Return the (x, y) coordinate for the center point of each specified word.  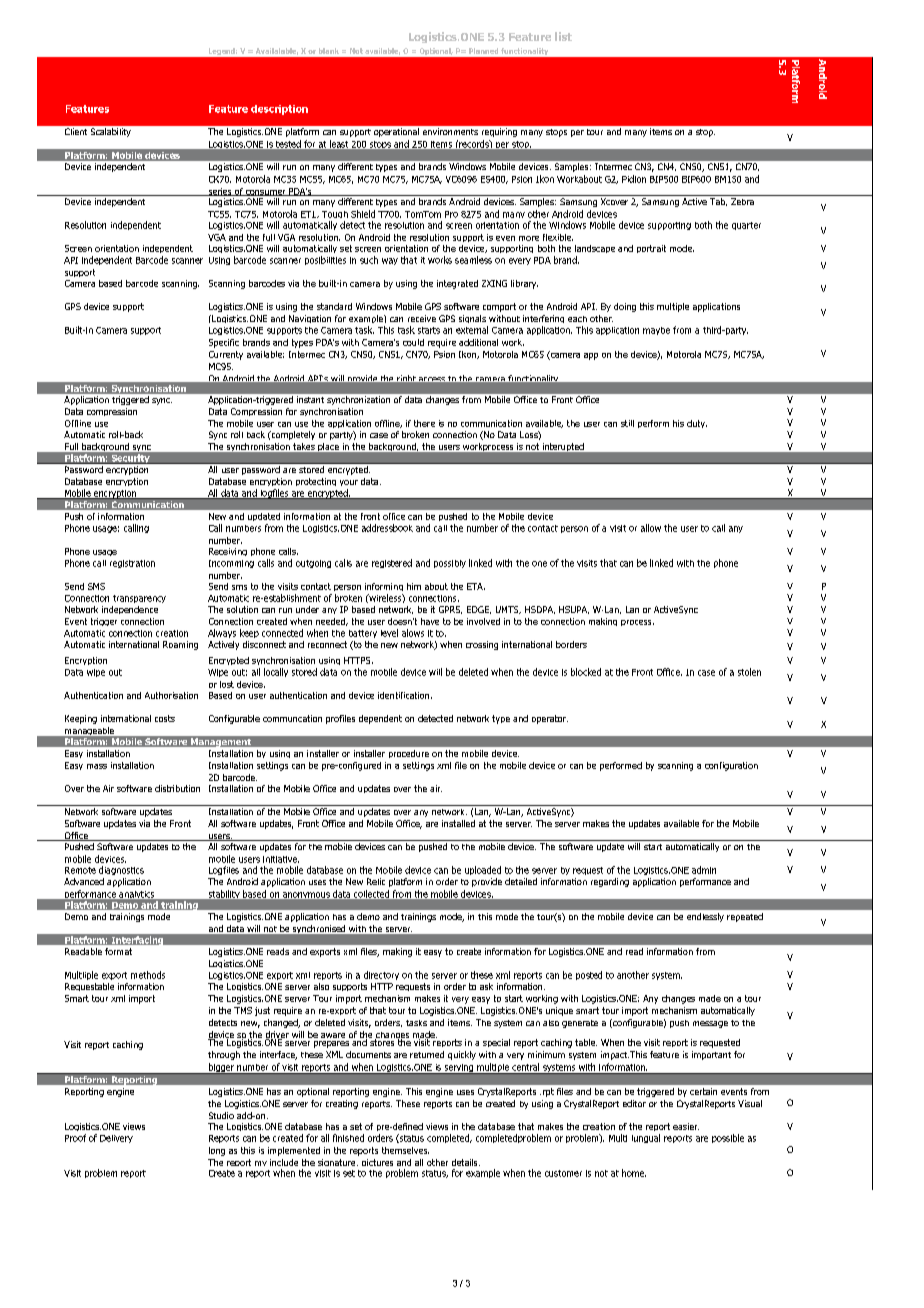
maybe (656, 331)
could (413, 342)
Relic (376, 881)
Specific (224, 343)
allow (651, 528)
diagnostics (121, 870)
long (217, 1151)
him (414, 586)
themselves (405, 1150)
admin (704, 870)
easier (686, 1126)
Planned (483, 51)
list (563, 36)
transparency (139, 599)
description (279, 110)
